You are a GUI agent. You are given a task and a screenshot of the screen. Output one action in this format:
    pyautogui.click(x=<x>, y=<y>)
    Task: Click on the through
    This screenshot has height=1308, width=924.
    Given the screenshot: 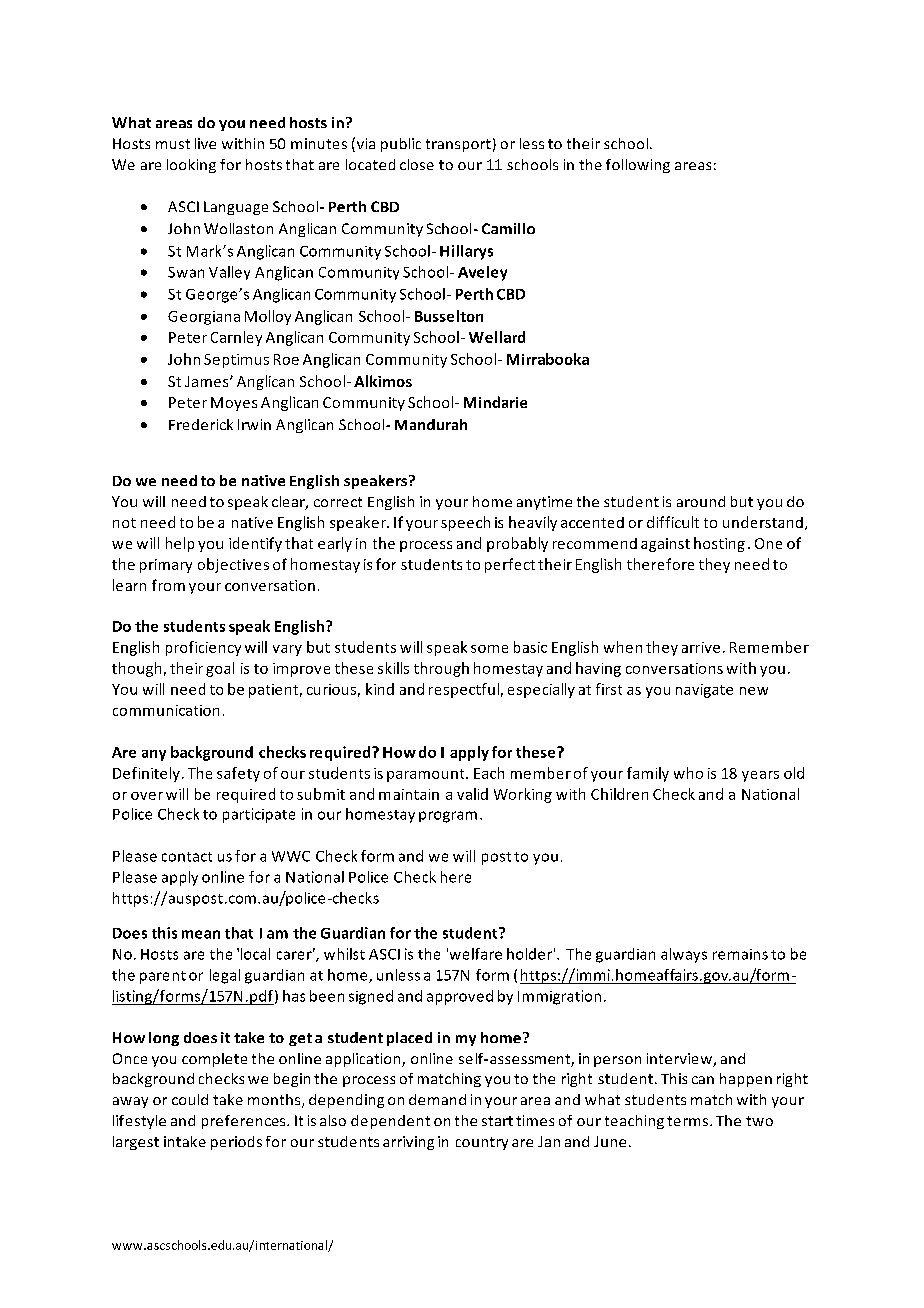 What is the action you would take?
    pyautogui.click(x=441, y=669)
